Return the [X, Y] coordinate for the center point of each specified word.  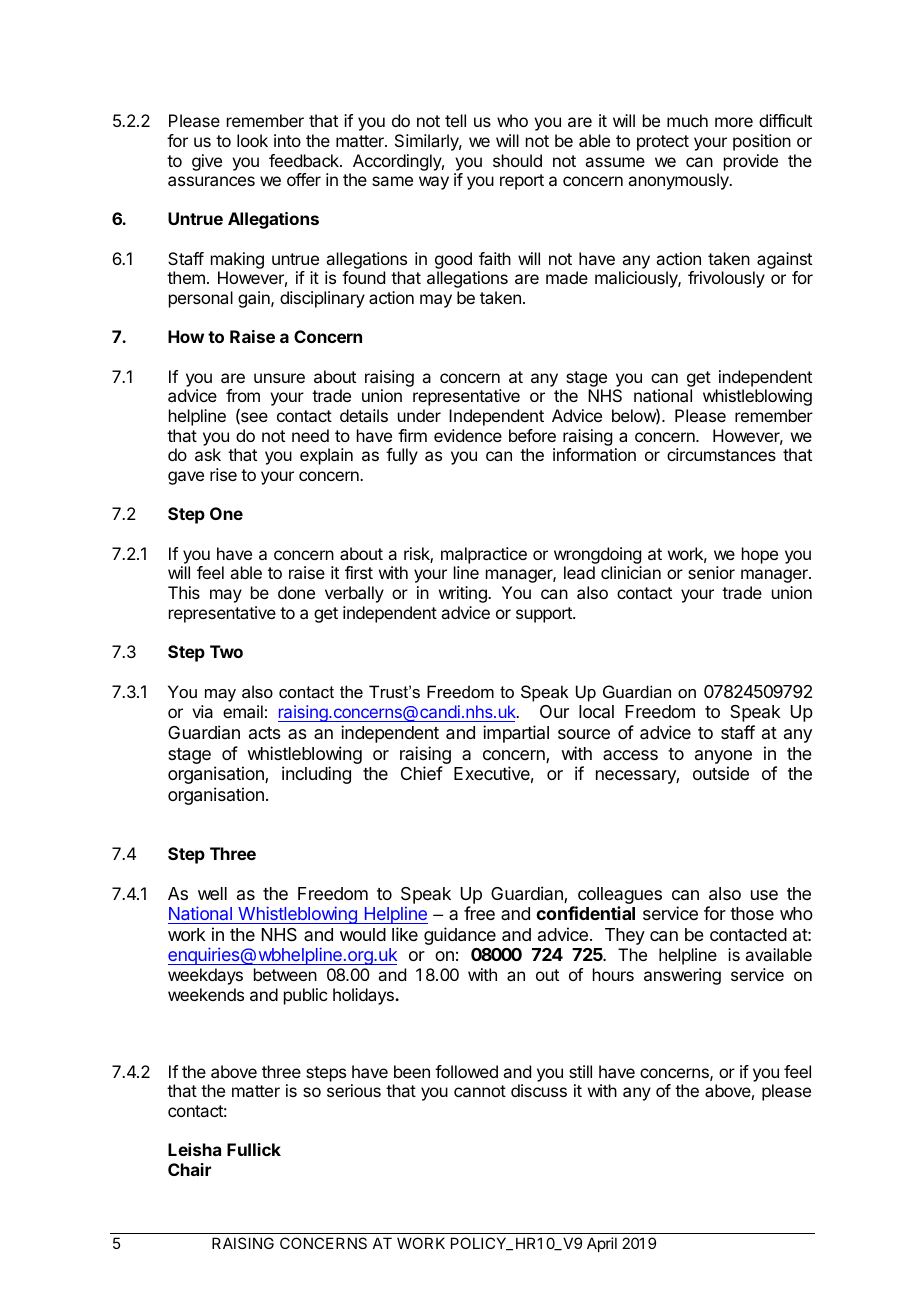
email [243, 711]
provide [751, 162]
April [602, 1244]
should [517, 160]
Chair [189, 1169]
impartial [516, 734]
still [580, 1071]
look [252, 140]
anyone [723, 757]
